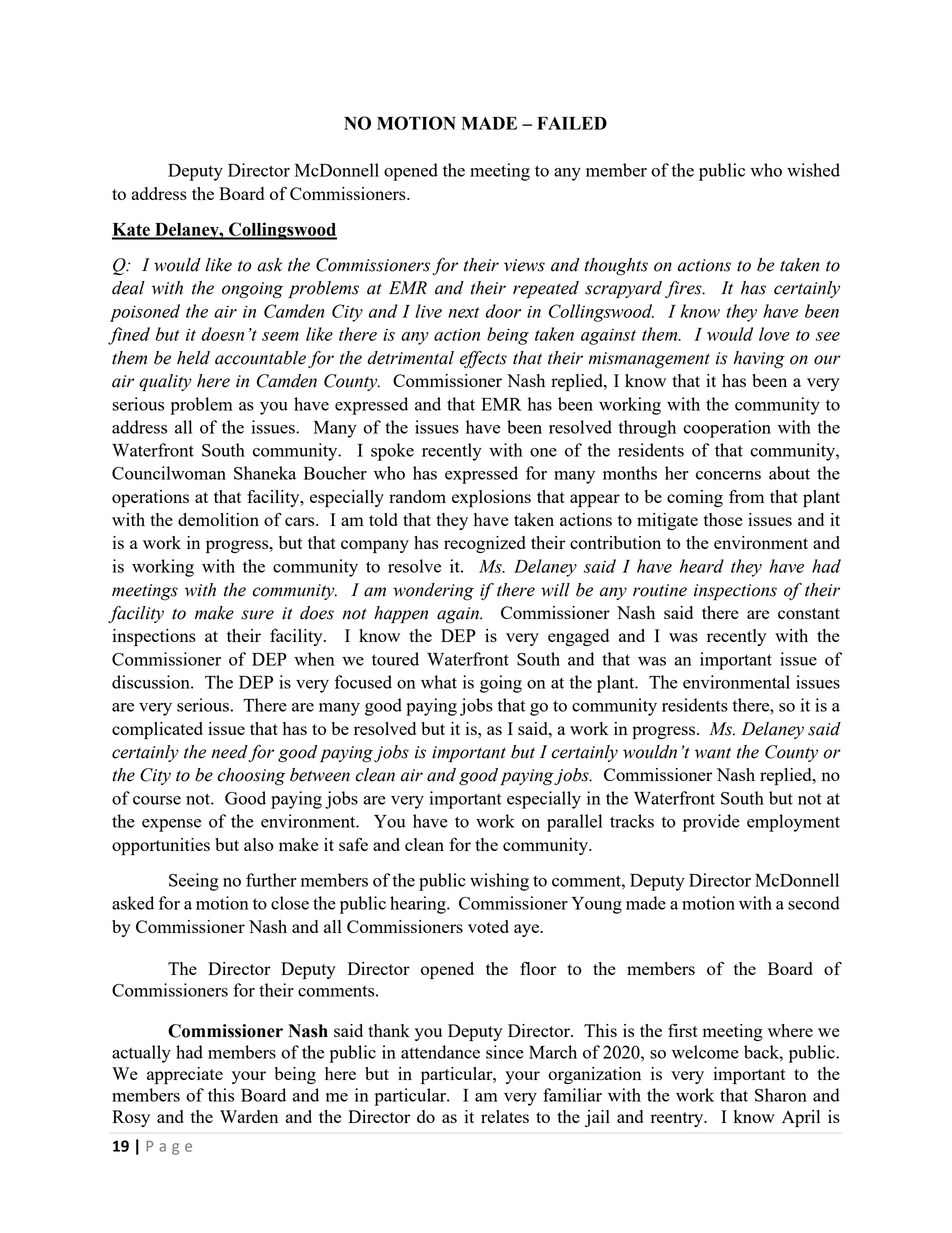  What do you see at coordinates (185, 1076) in the image?
I see `appreciate` at bounding box center [185, 1076].
